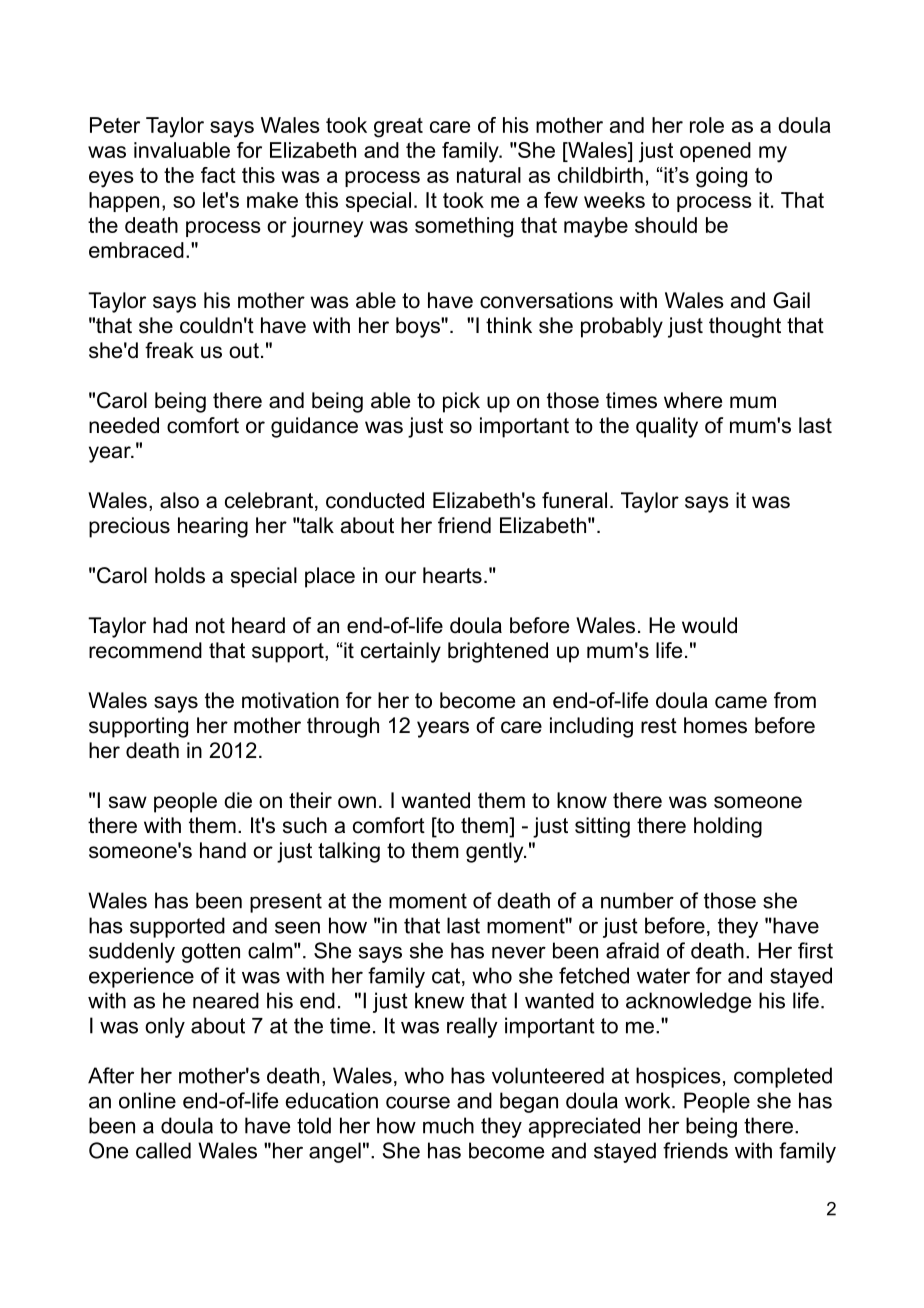  Describe the element at coordinates (163, 1150) in the screenshot. I see `called` at that location.
